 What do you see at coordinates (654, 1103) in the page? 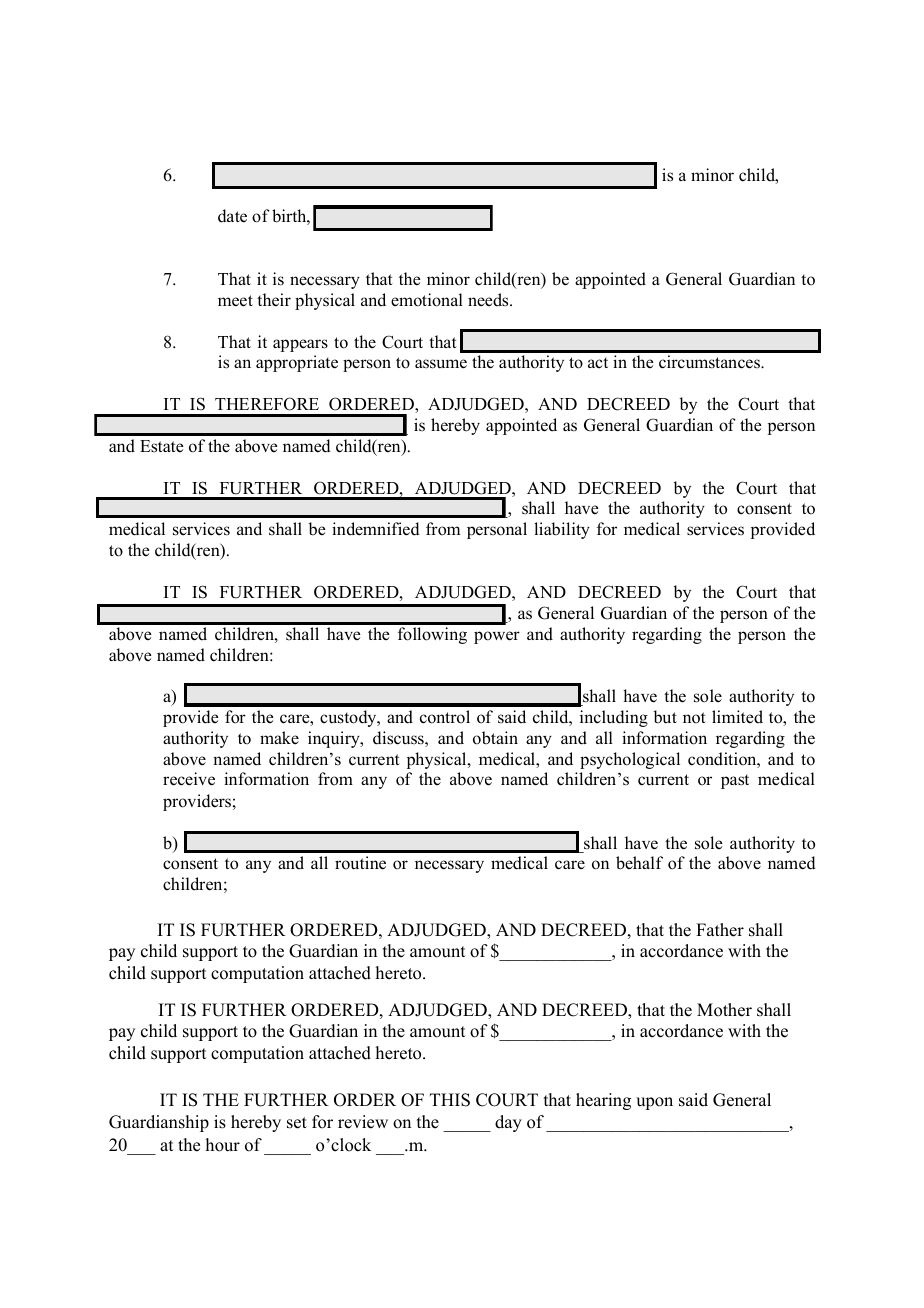
I see `upon` at bounding box center [654, 1103].
